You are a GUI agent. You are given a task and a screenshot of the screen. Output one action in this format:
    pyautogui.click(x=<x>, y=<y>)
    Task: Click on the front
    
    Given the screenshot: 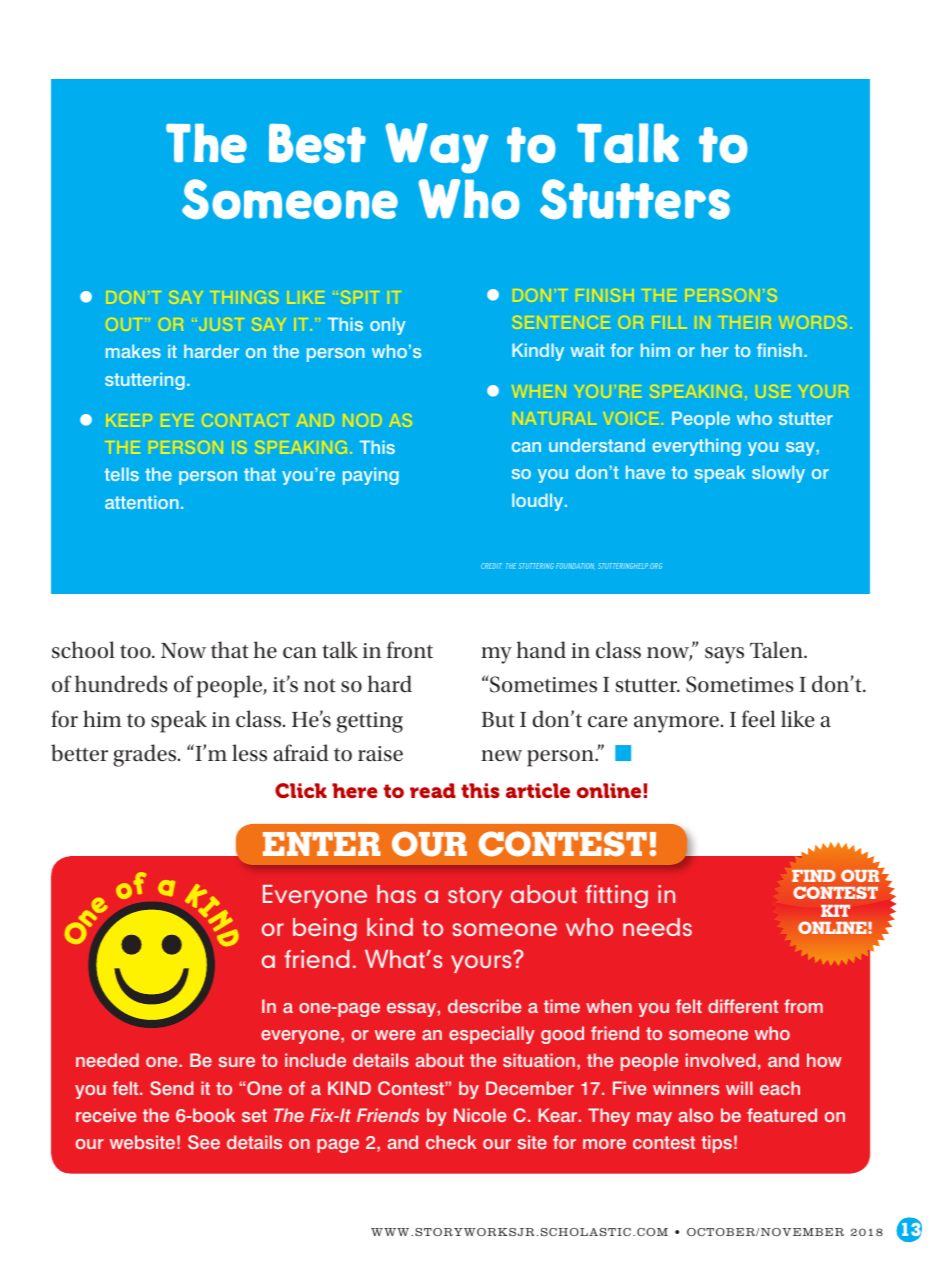 What is the action you would take?
    pyautogui.click(x=410, y=650)
